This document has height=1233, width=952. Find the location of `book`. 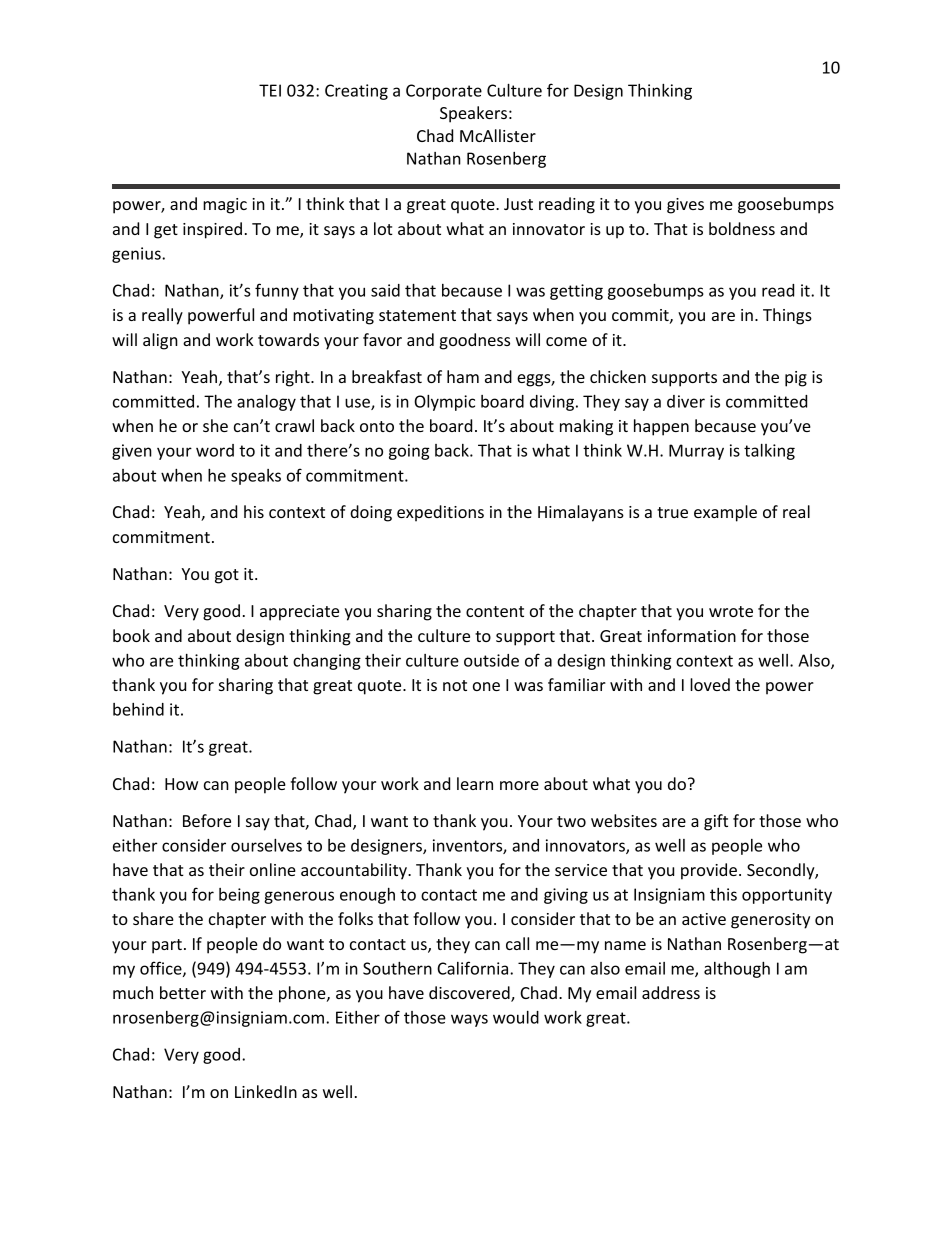

book is located at coordinates (131, 635).
